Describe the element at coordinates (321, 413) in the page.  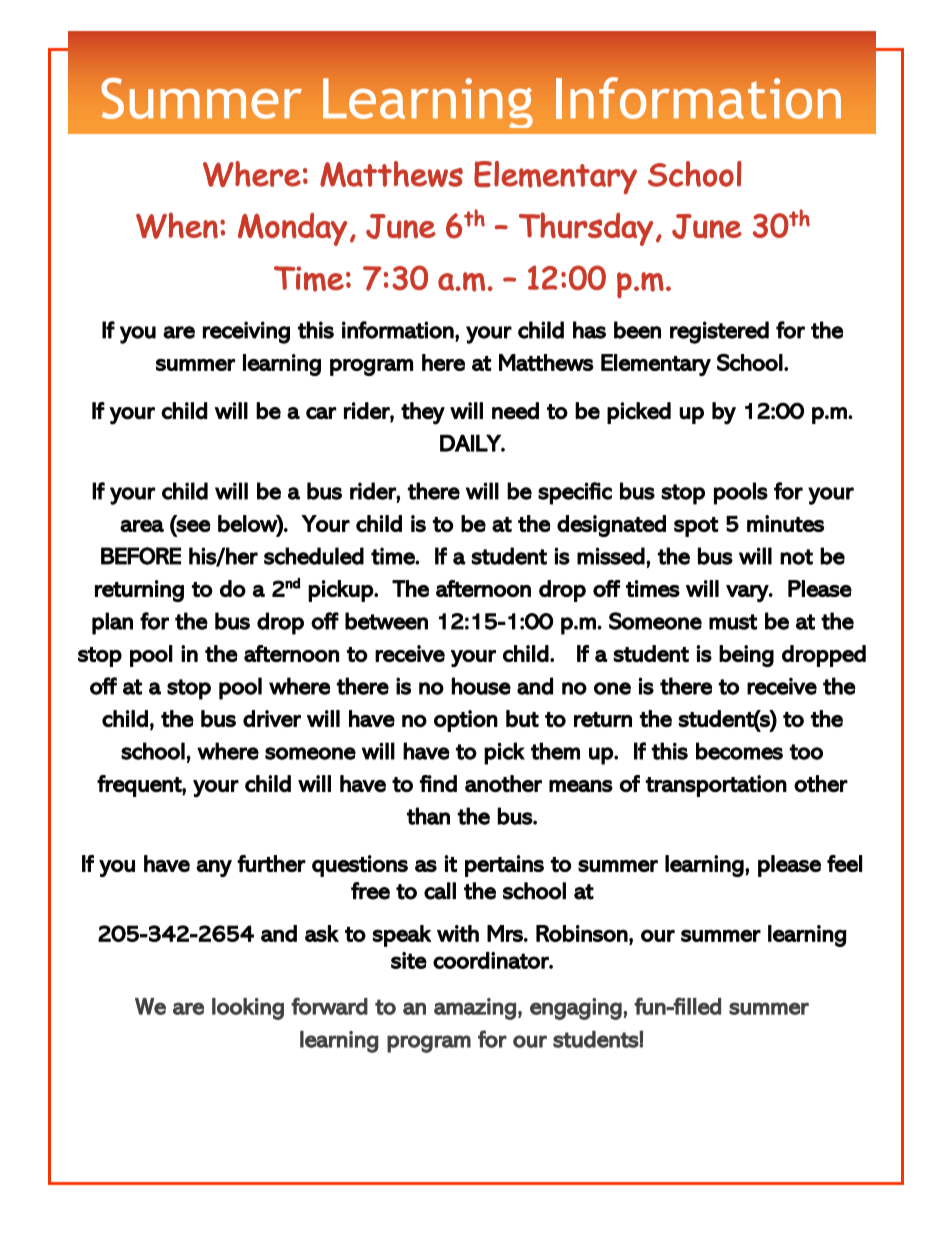
I see `car` at that location.
